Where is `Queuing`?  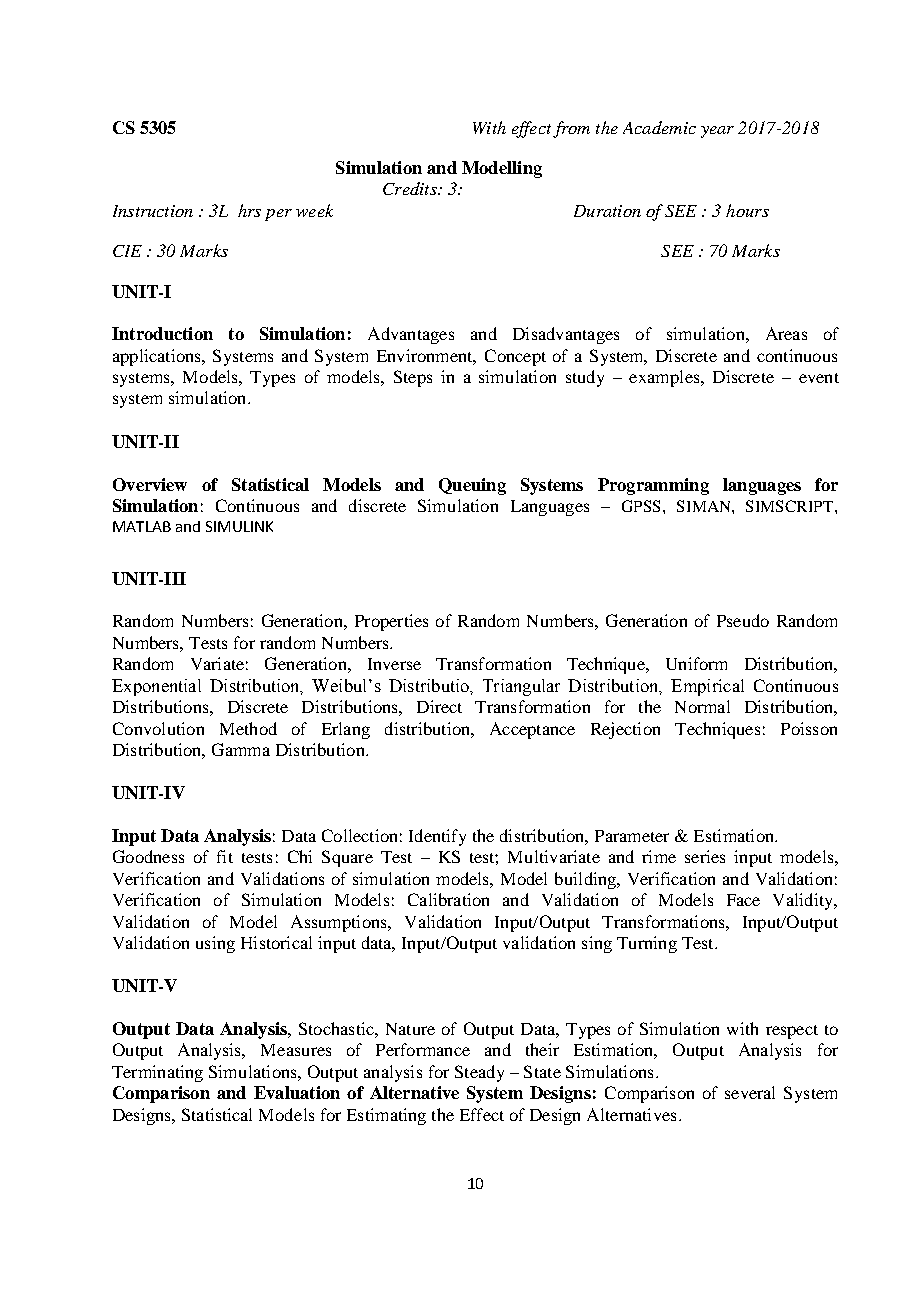 Queuing is located at coordinates (472, 486).
